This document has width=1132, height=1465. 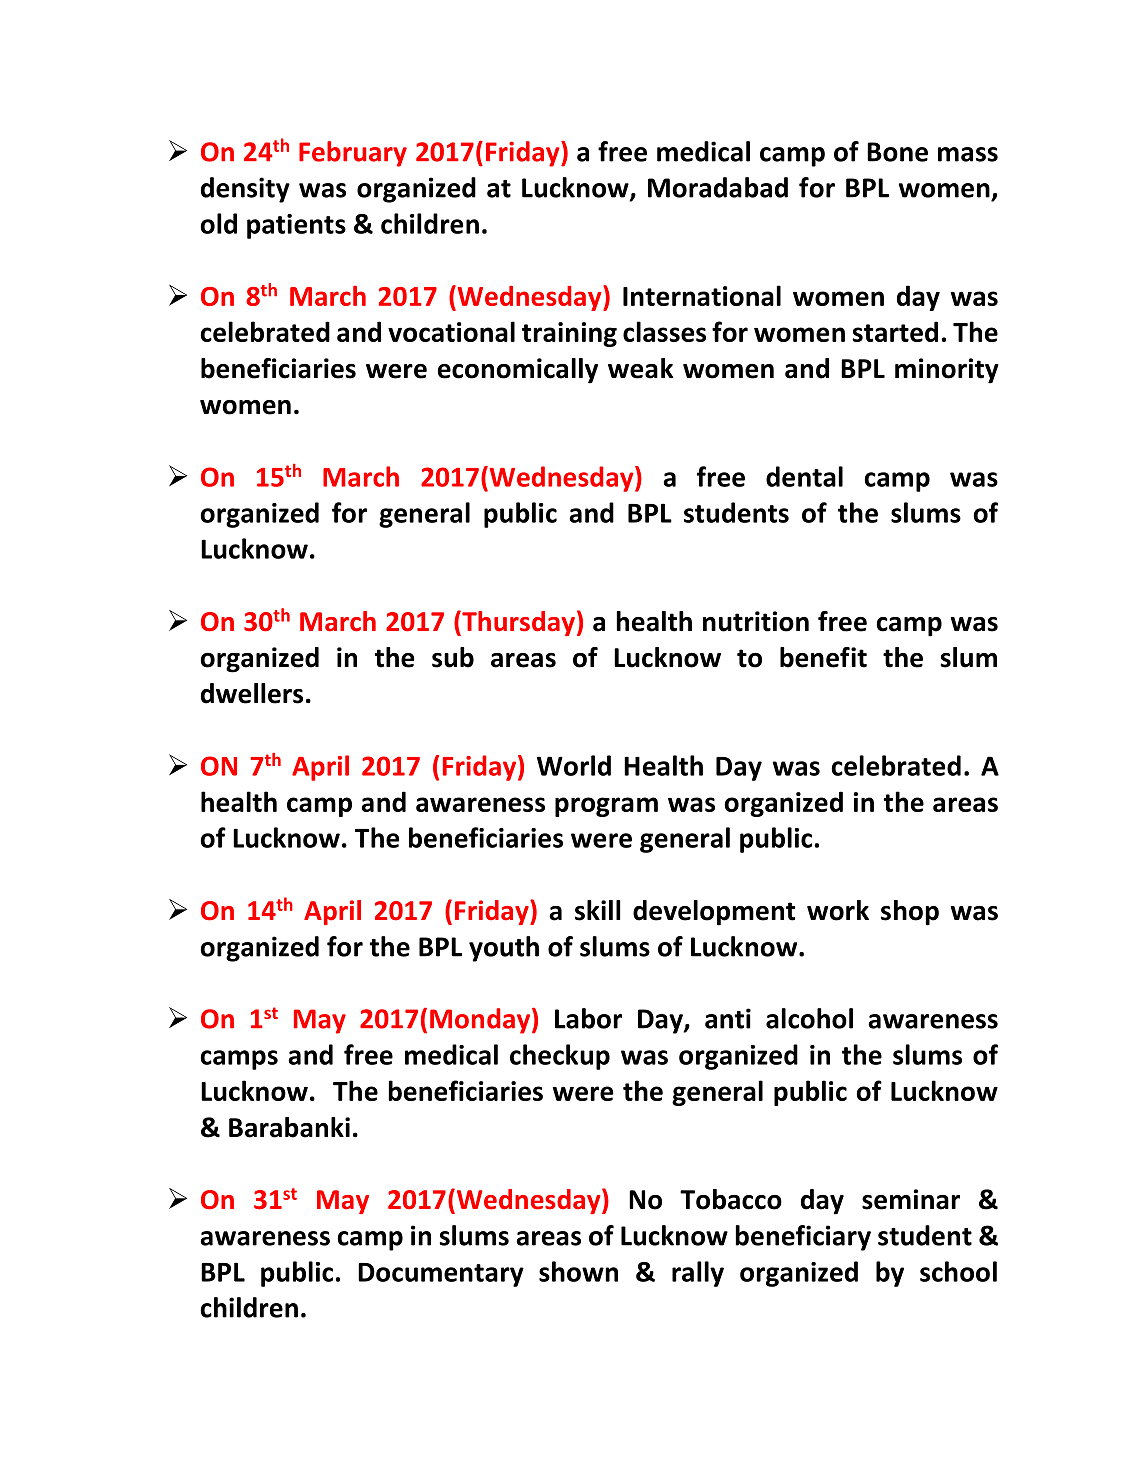 I want to click on dwellers, so click(x=252, y=693).
